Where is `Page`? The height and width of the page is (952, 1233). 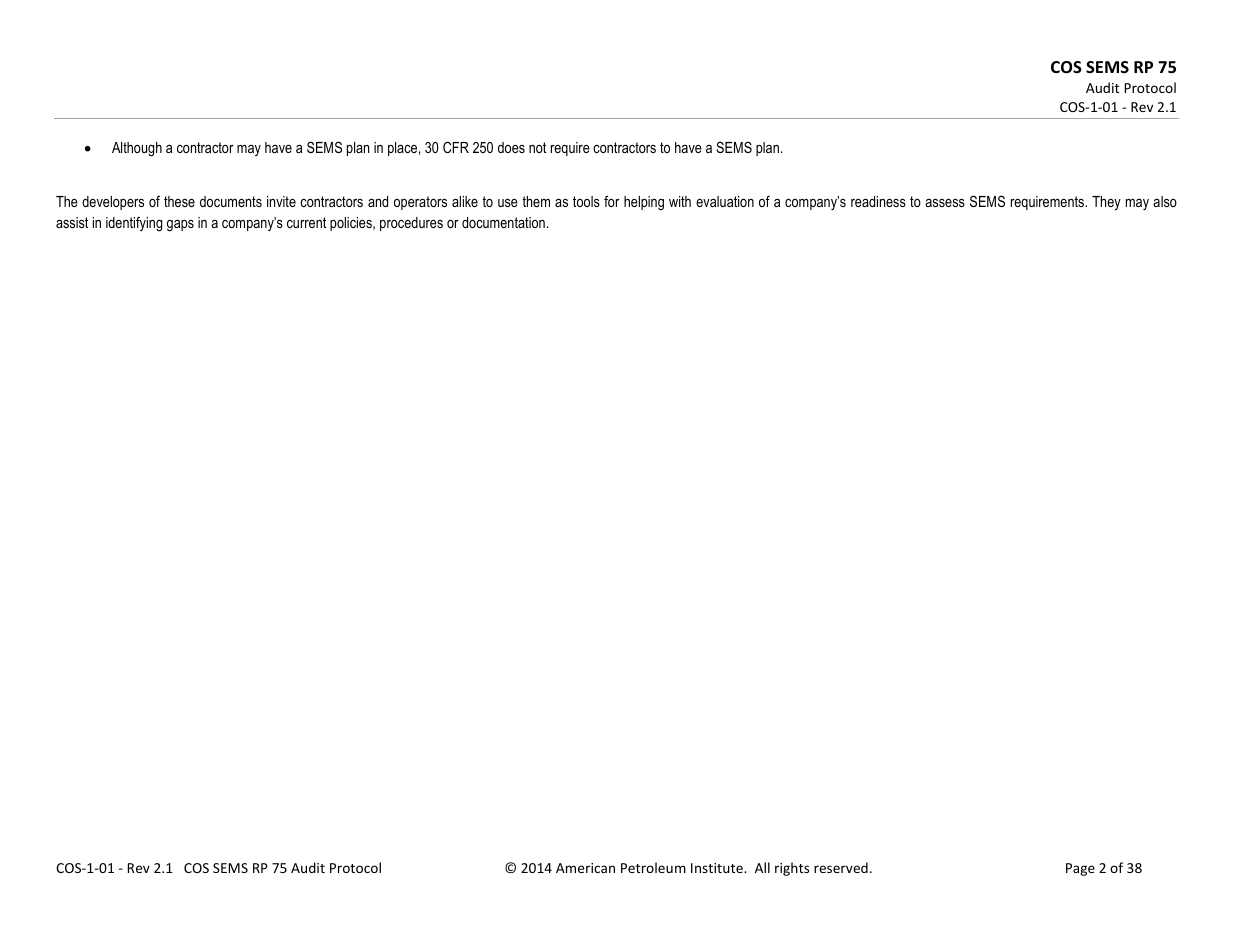
Page is located at coordinates (1080, 869).
